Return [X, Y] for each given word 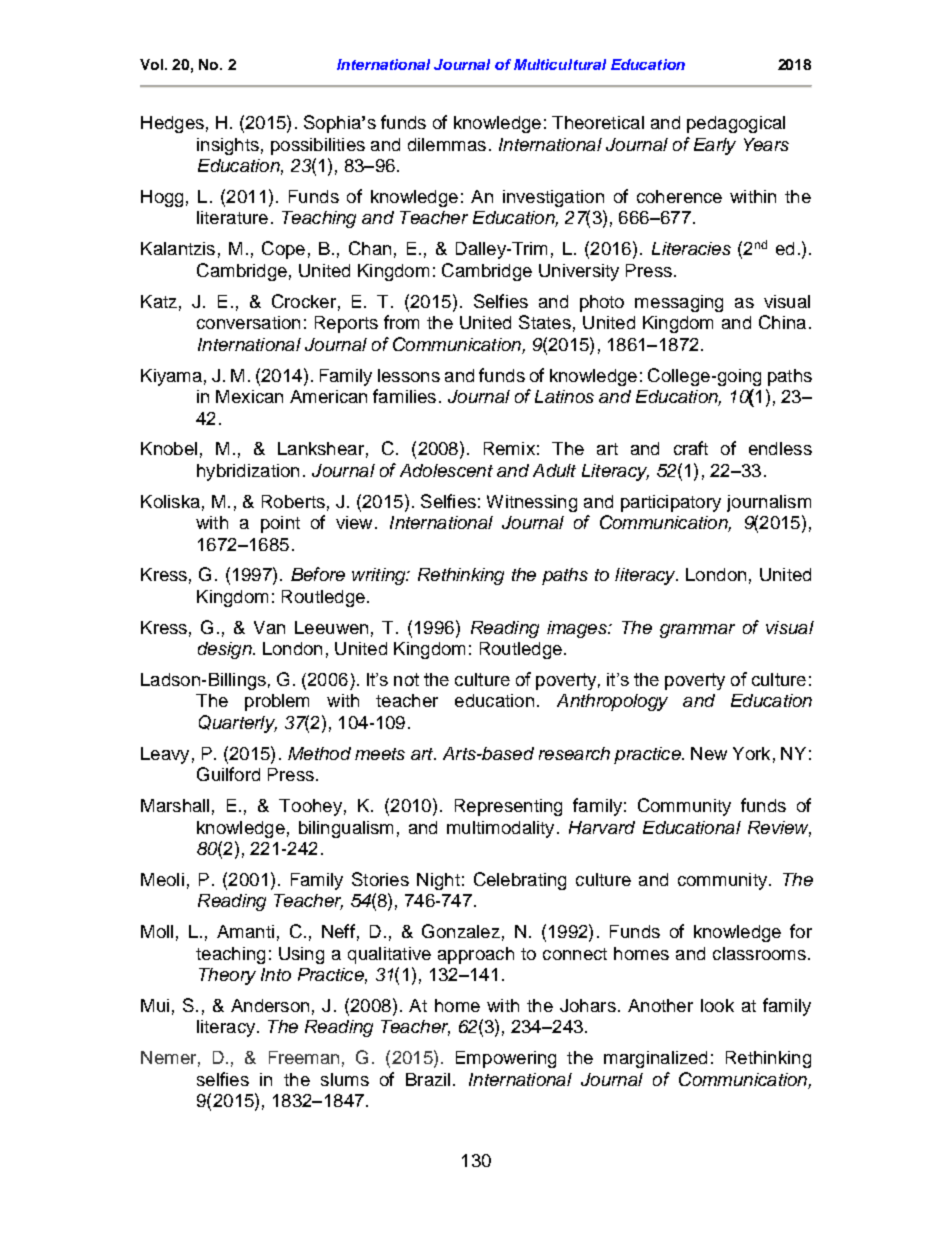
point [280, 524]
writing [380, 576]
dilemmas [447, 144]
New [709, 753]
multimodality [500, 829]
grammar [697, 631]
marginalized [655, 1059]
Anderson [270, 1005]
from [401, 322]
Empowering [506, 1059]
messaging [679, 303]
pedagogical [736, 124]
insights [228, 146]
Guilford [228, 774]
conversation [248, 322]
